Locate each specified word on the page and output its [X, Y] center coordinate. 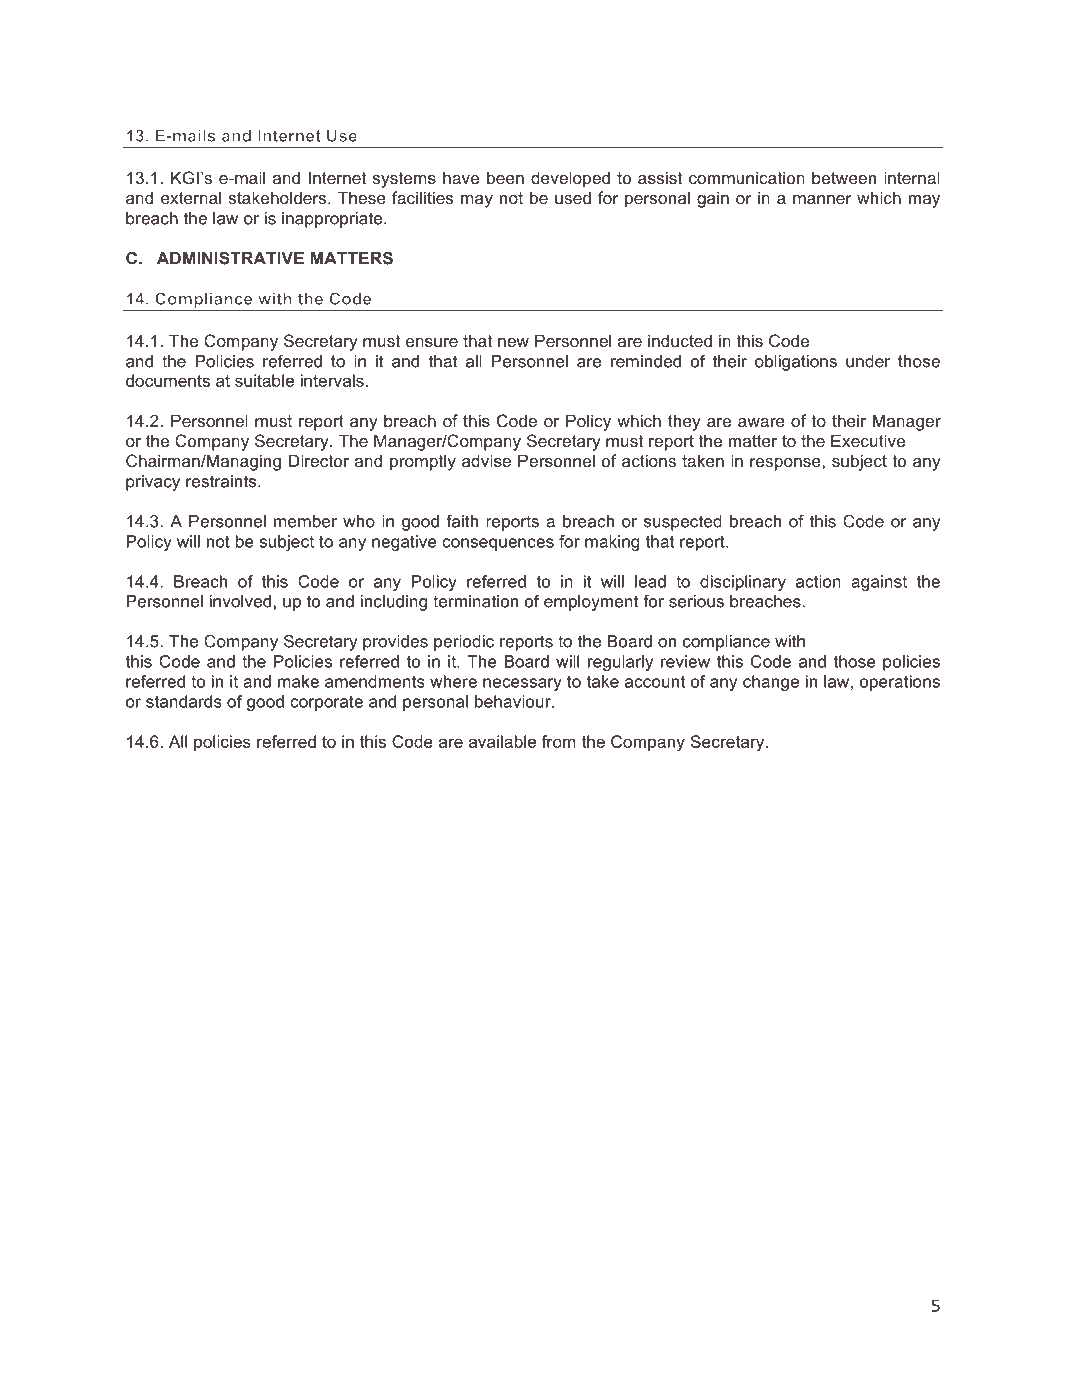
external [191, 197]
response [786, 464]
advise [486, 460]
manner [822, 199]
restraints [222, 481]
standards [184, 701]
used [573, 197]
